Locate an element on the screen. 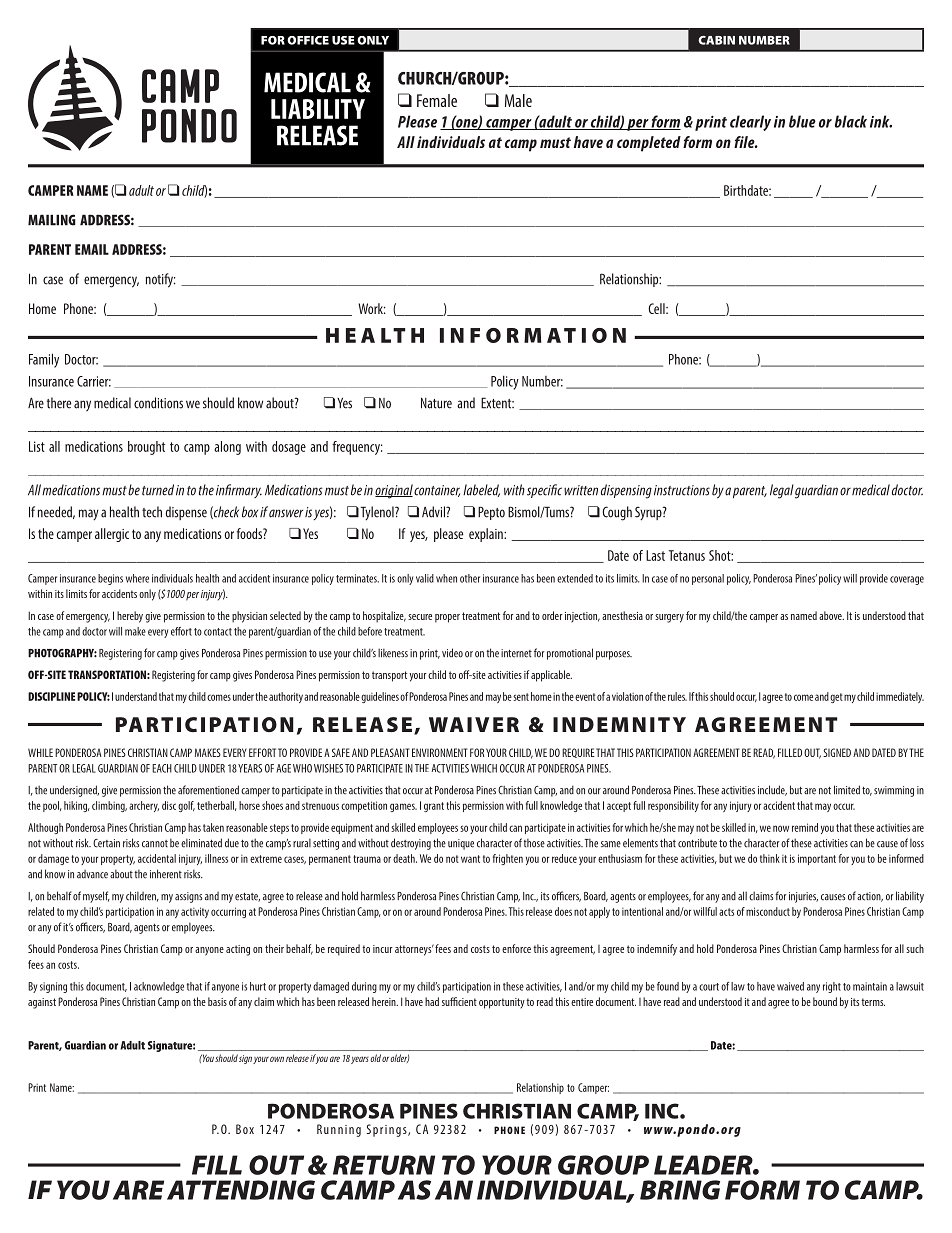  video is located at coordinates (452, 653).
